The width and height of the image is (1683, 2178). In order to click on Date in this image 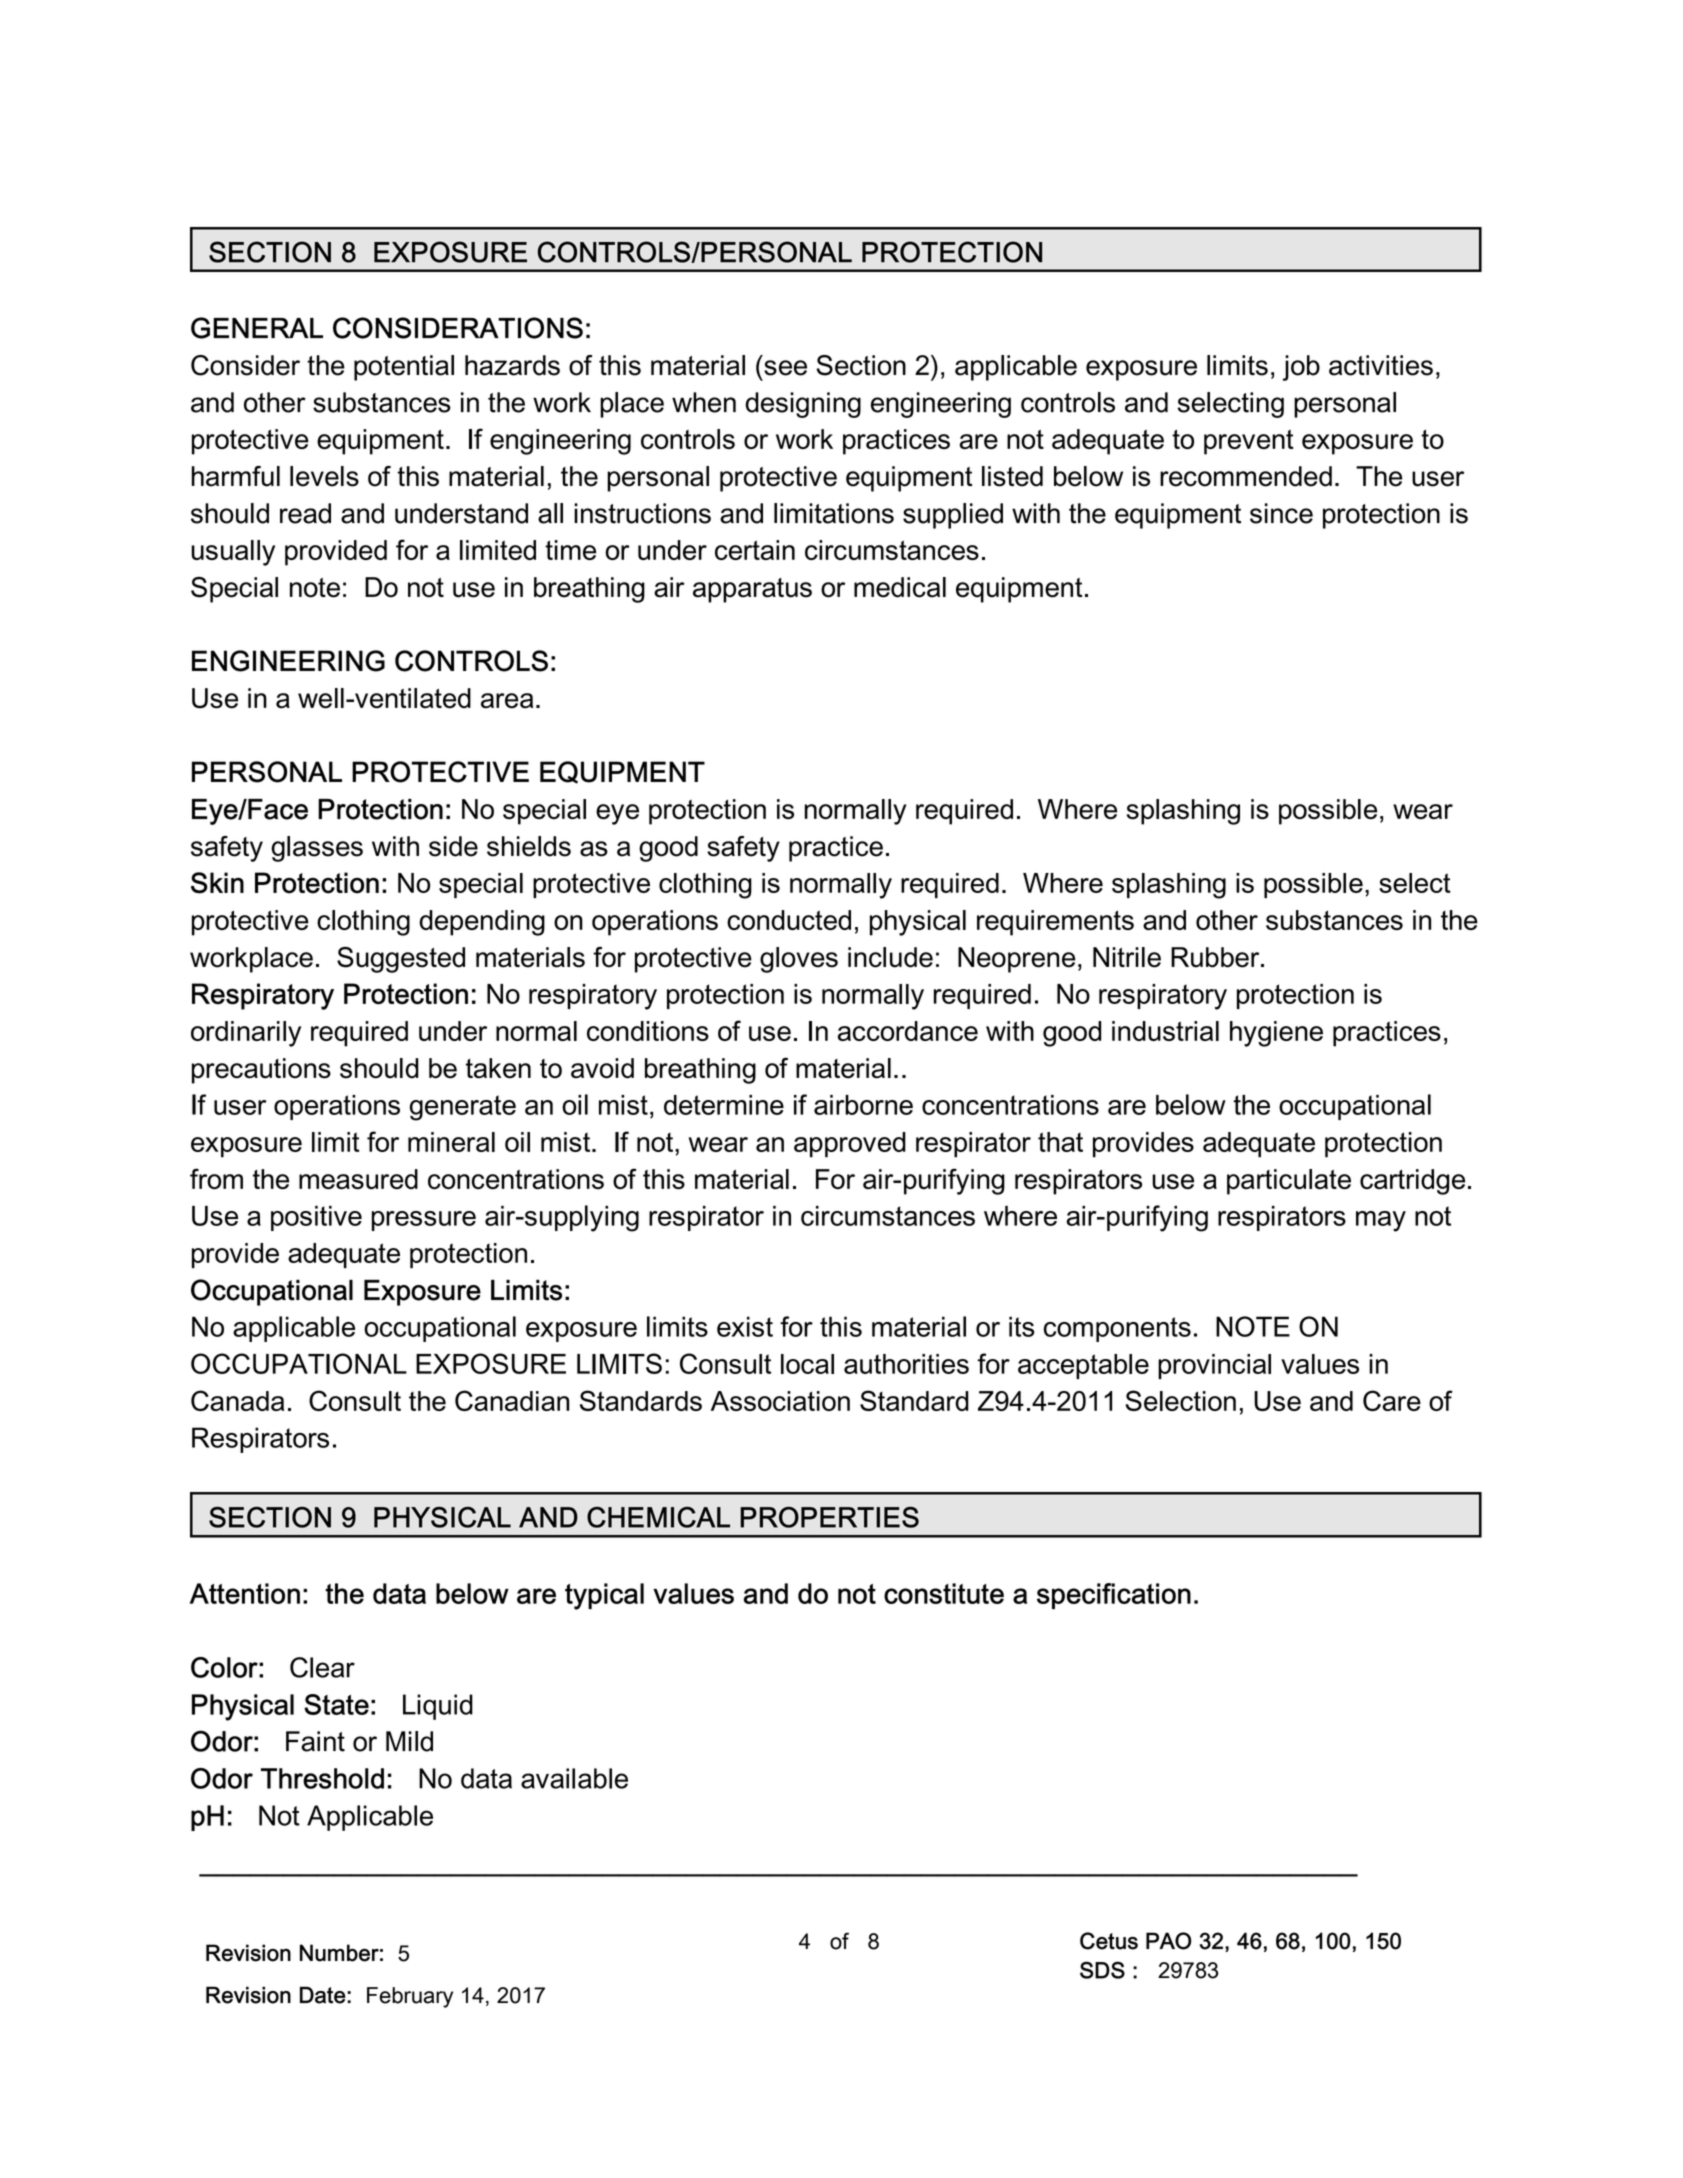, I will do `click(323, 1995)`.
